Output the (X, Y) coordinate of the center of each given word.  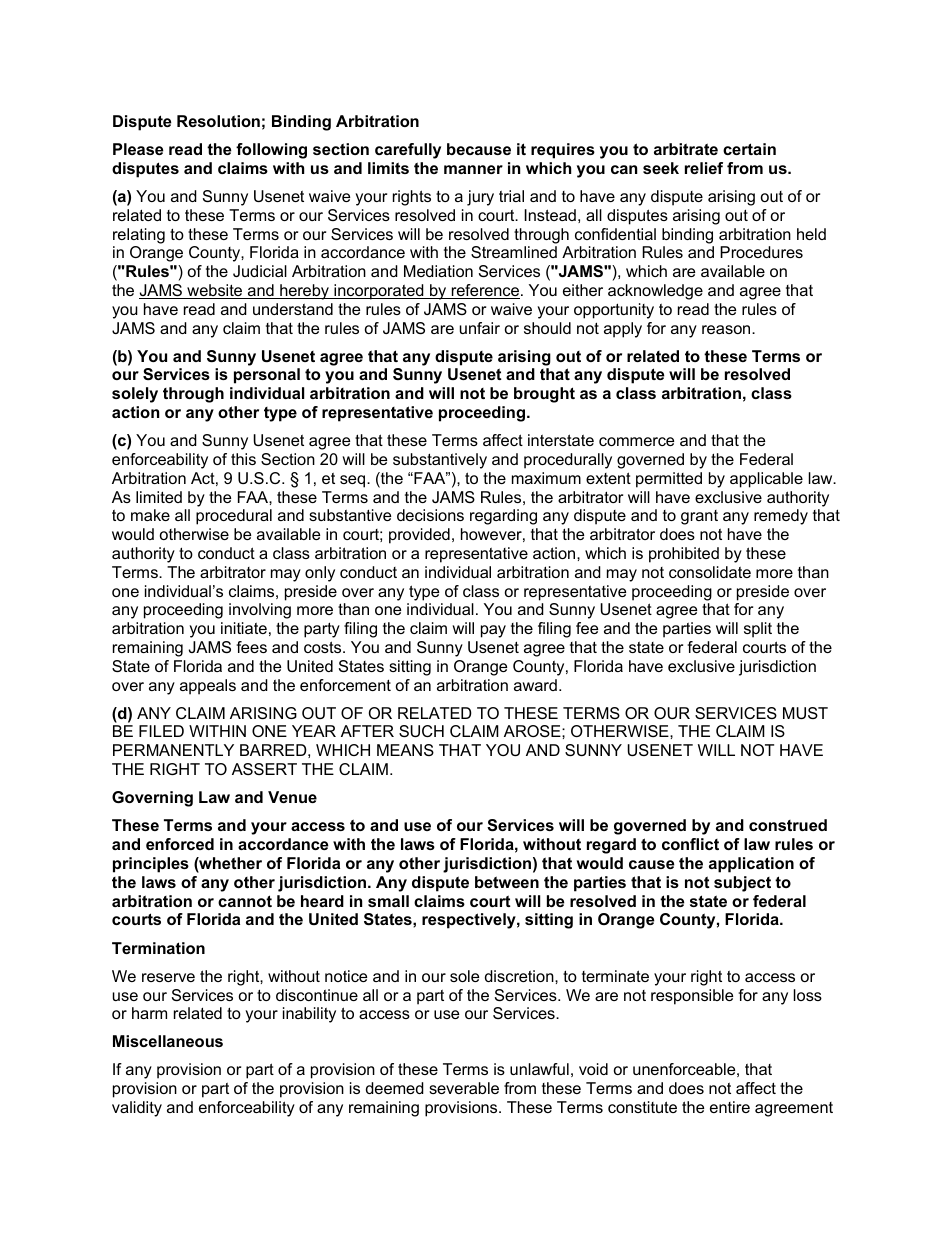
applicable (766, 480)
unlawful (539, 1069)
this (243, 459)
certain (749, 149)
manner (473, 169)
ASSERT (264, 769)
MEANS (405, 750)
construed (788, 825)
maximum (546, 478)
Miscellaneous (168, 1041)
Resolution (218, 121)
